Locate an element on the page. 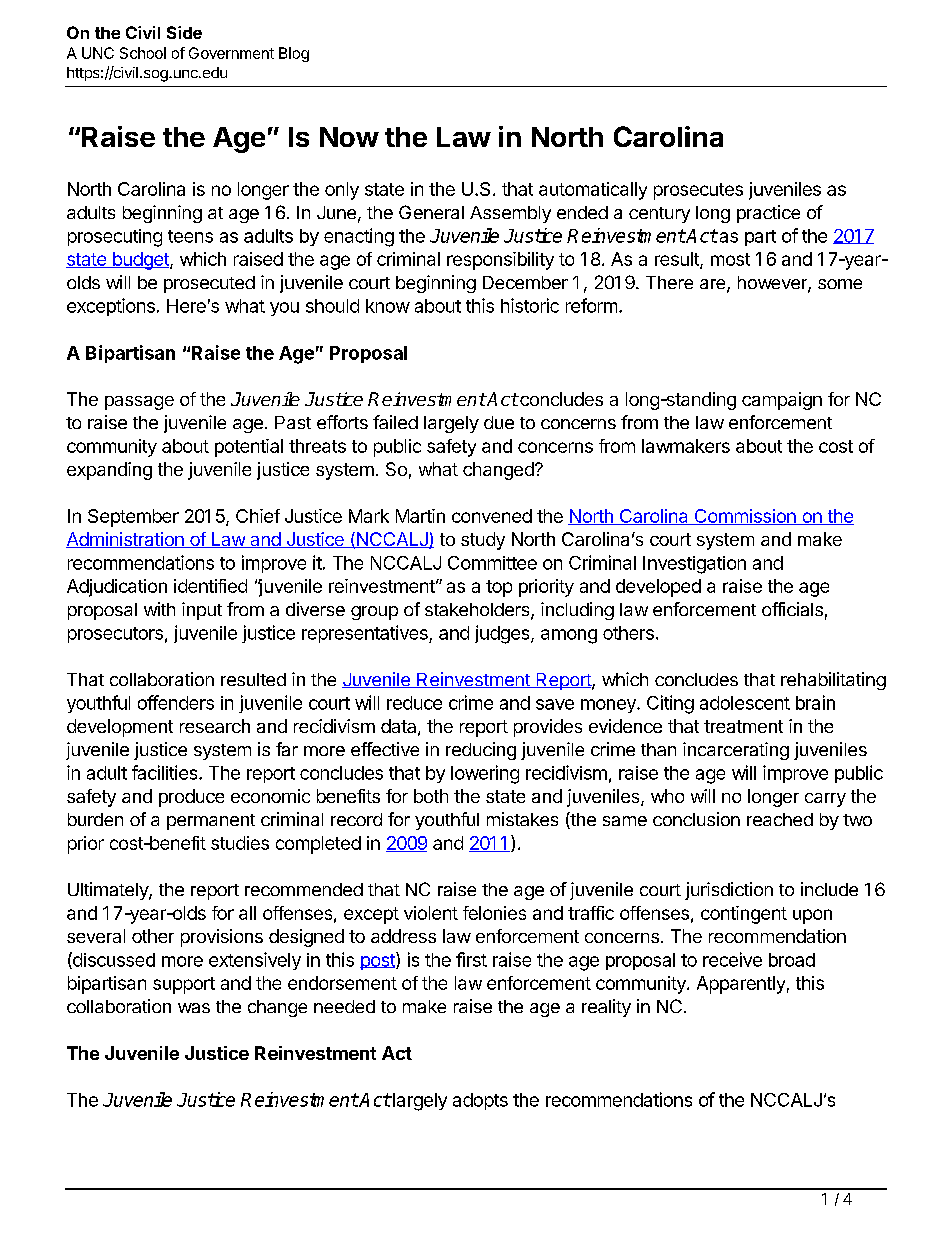 The height and width of the page is (1233, 952). adopts is located at coordinates (480, 1101).
